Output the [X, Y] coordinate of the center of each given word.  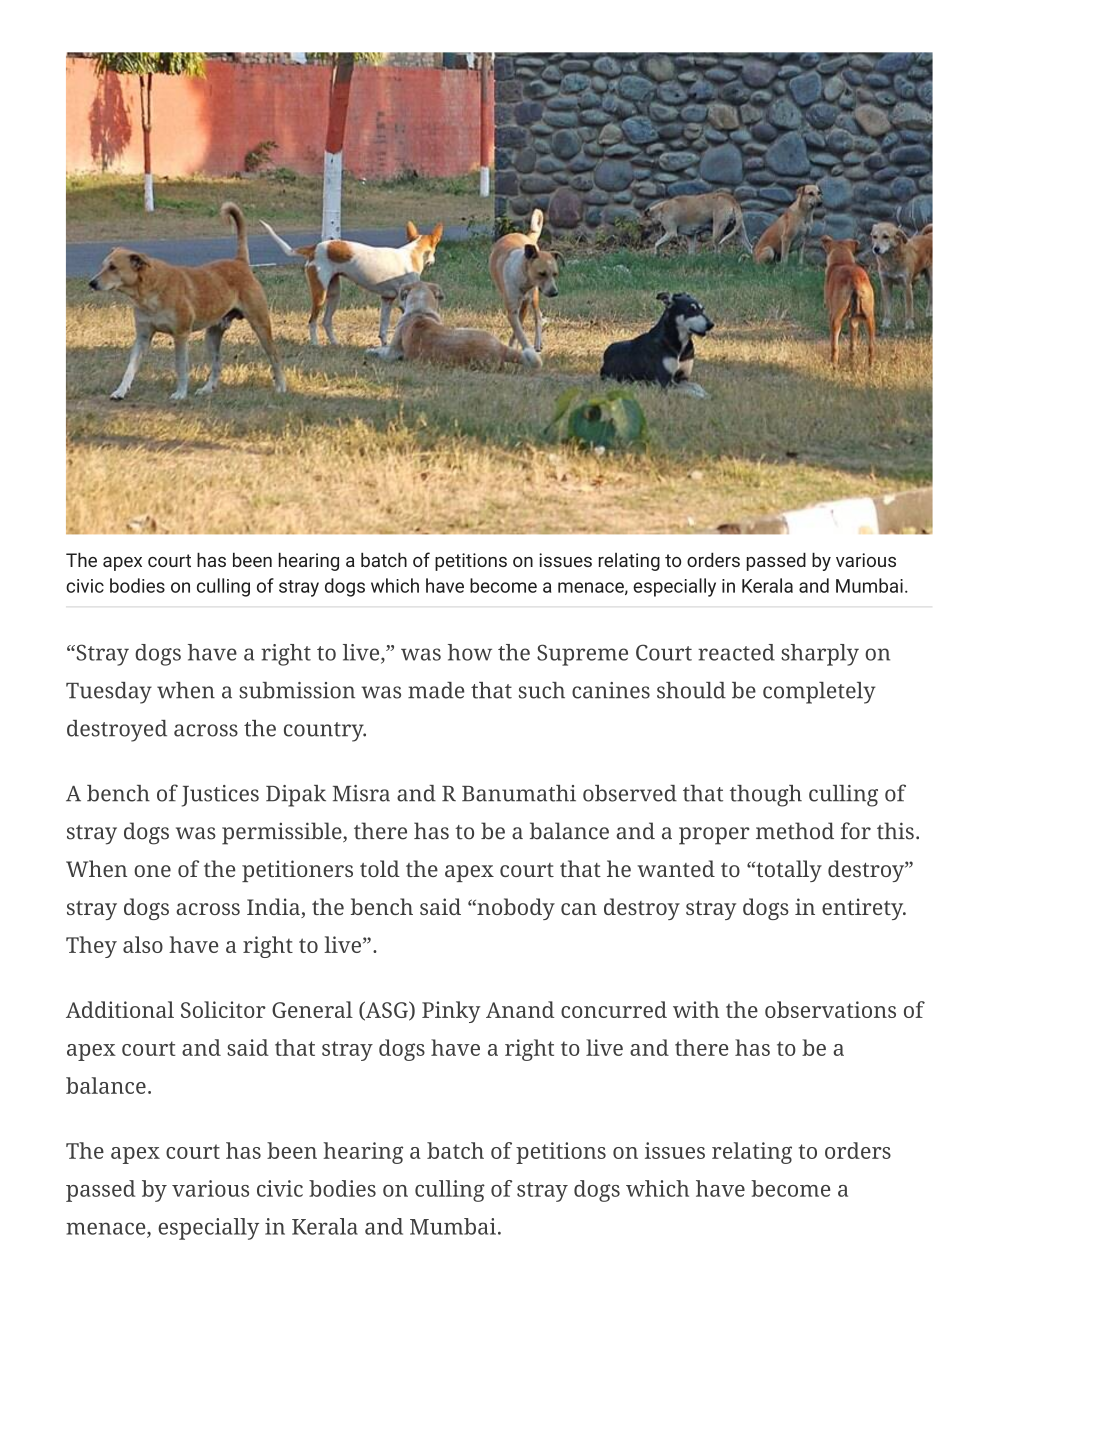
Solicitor [223, 1009]
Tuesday [109, 693]
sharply [820, 655]
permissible [283, 833]
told [380, 868]
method [795, 831]
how [470, 652]
